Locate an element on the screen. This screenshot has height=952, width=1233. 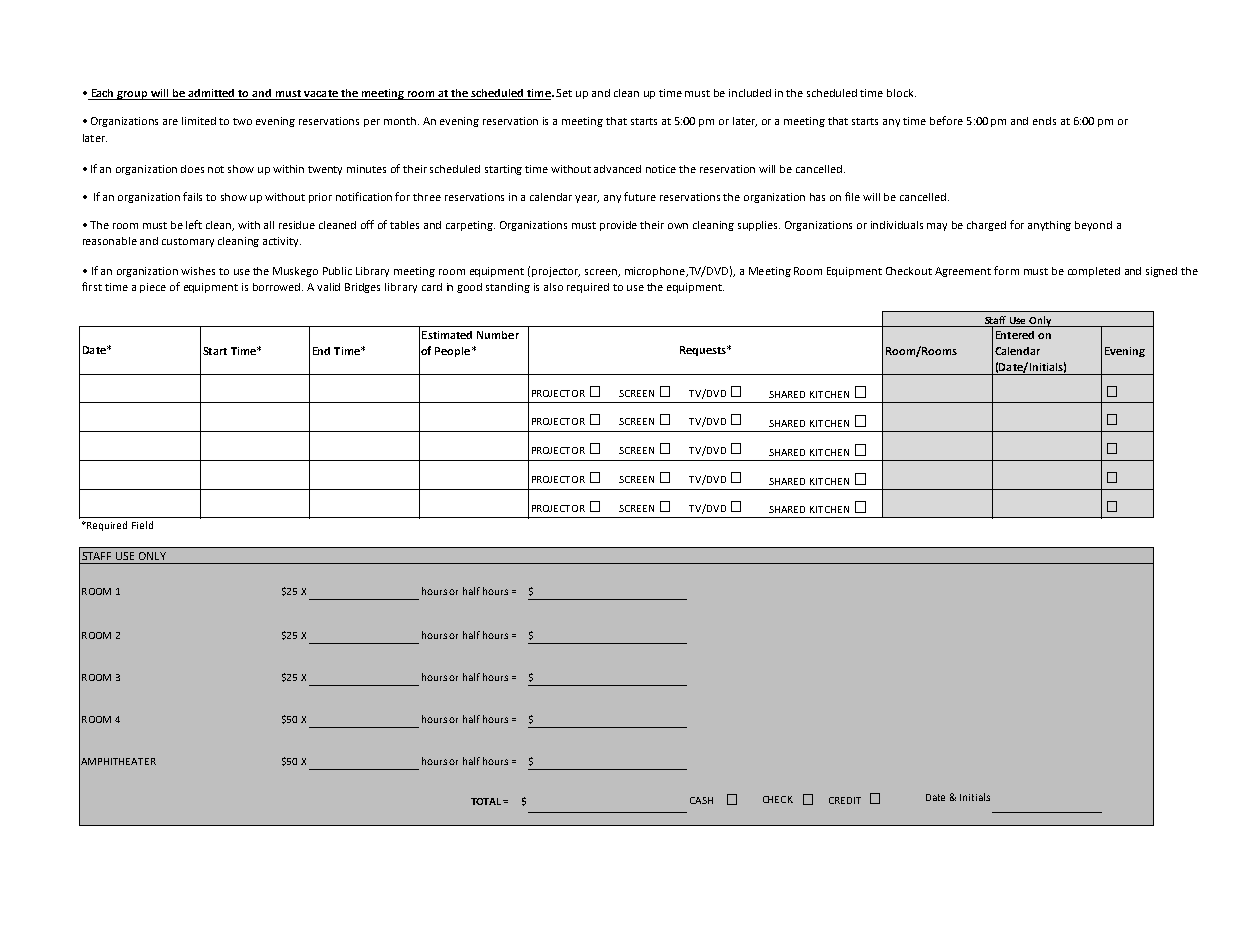
Field is located at coordinates (142, 525).
